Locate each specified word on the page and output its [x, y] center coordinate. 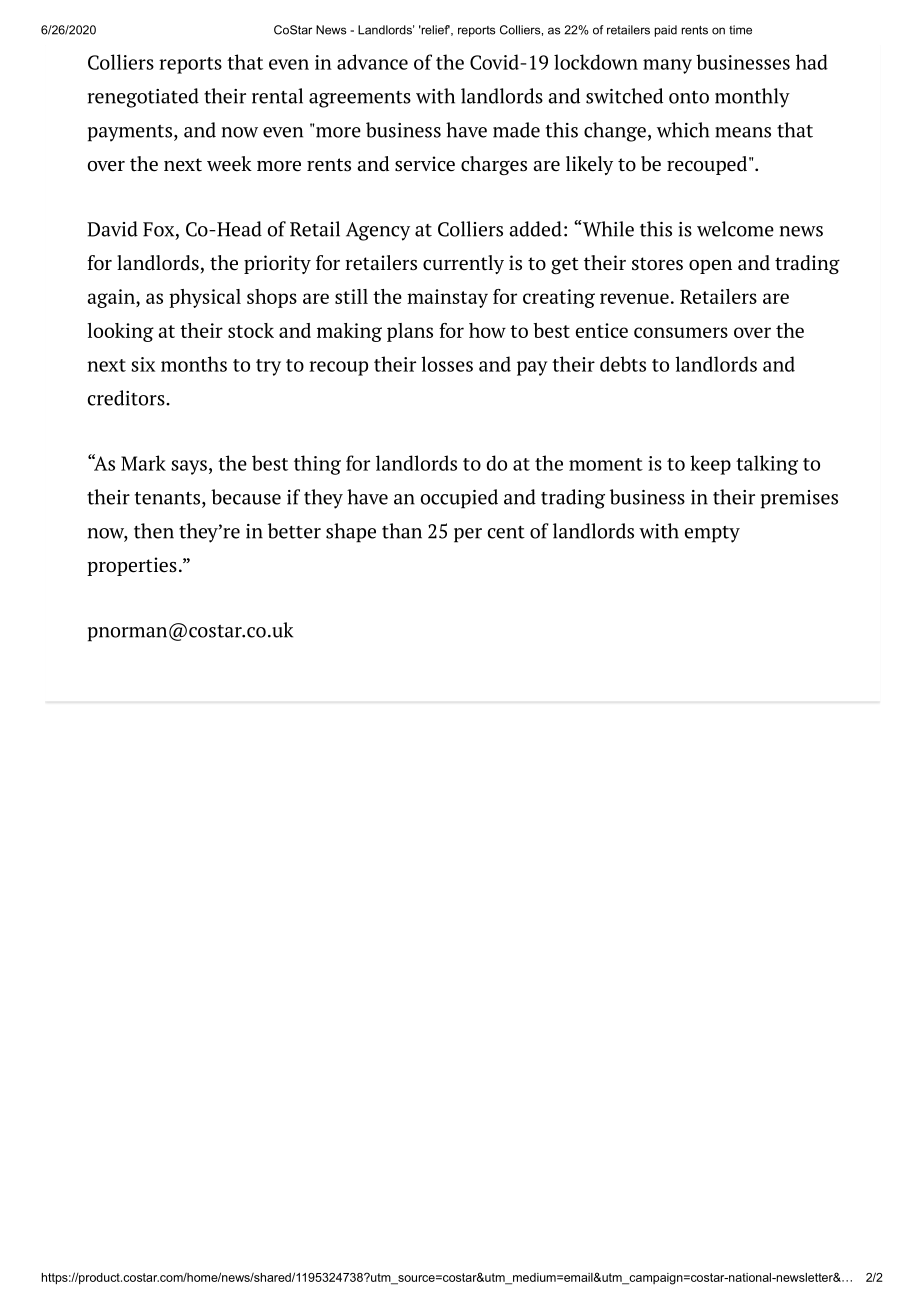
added [535, 229]
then [154, 531]
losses [447, 364]
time [740, 30]
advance [372, 62]
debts [623, 364]
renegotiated [143, 98]
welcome [735, 229]
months [194, 364]
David [112, 229]
